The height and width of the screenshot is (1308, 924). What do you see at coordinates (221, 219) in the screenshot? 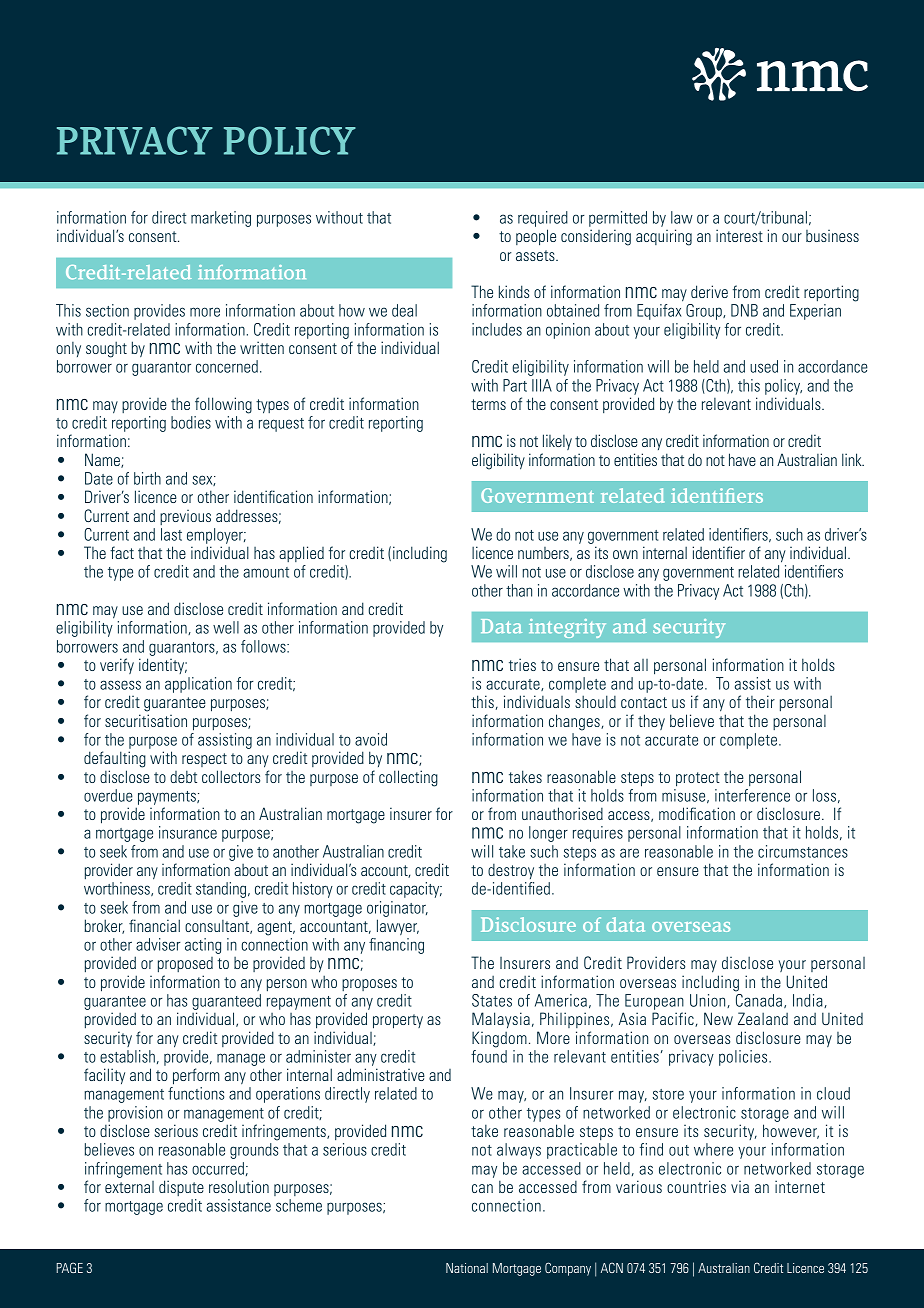
I see `marketing` at bounding box center [221, 219].
